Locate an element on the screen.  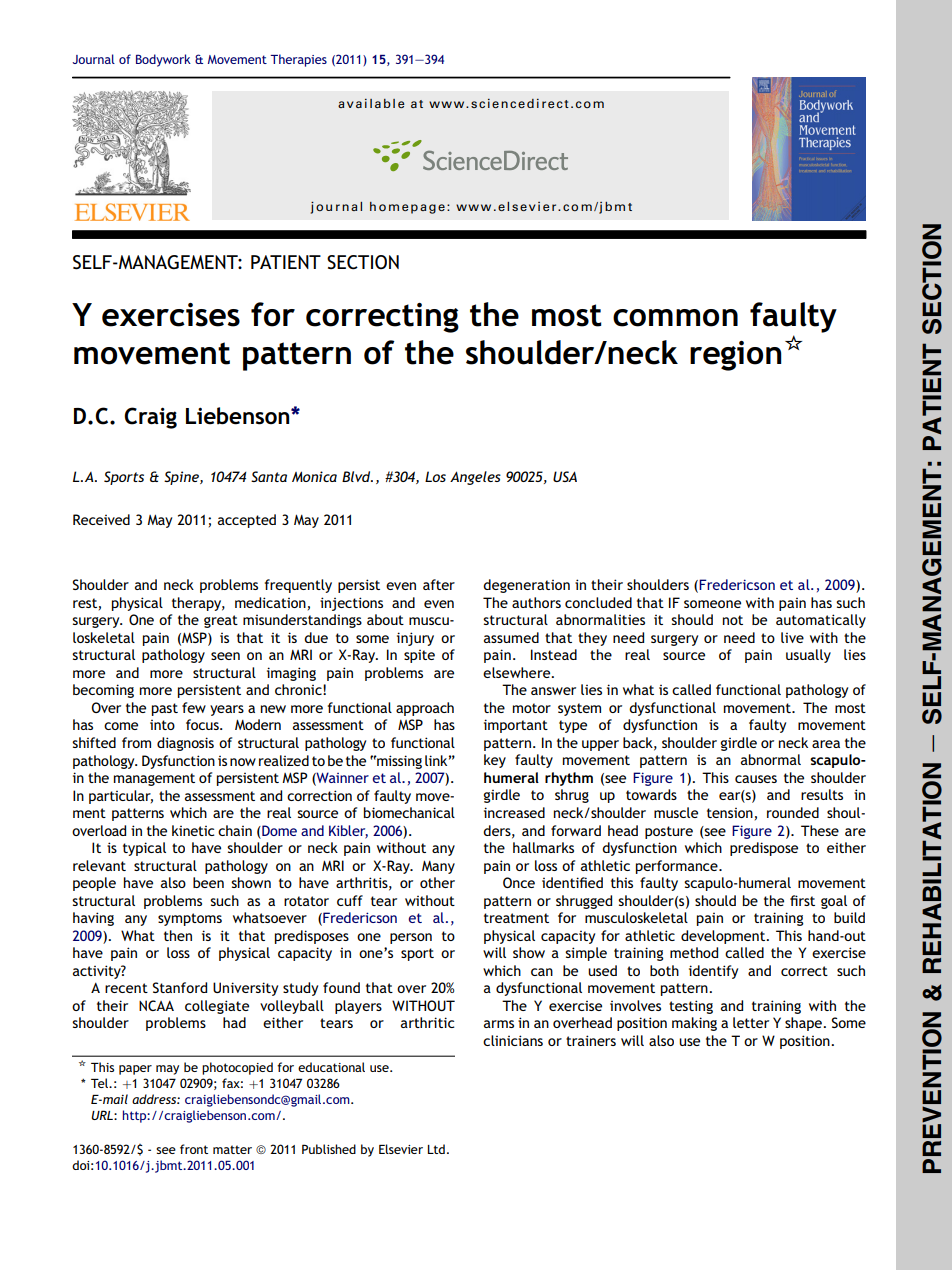
Spine is located at coordinates (182, 478).
